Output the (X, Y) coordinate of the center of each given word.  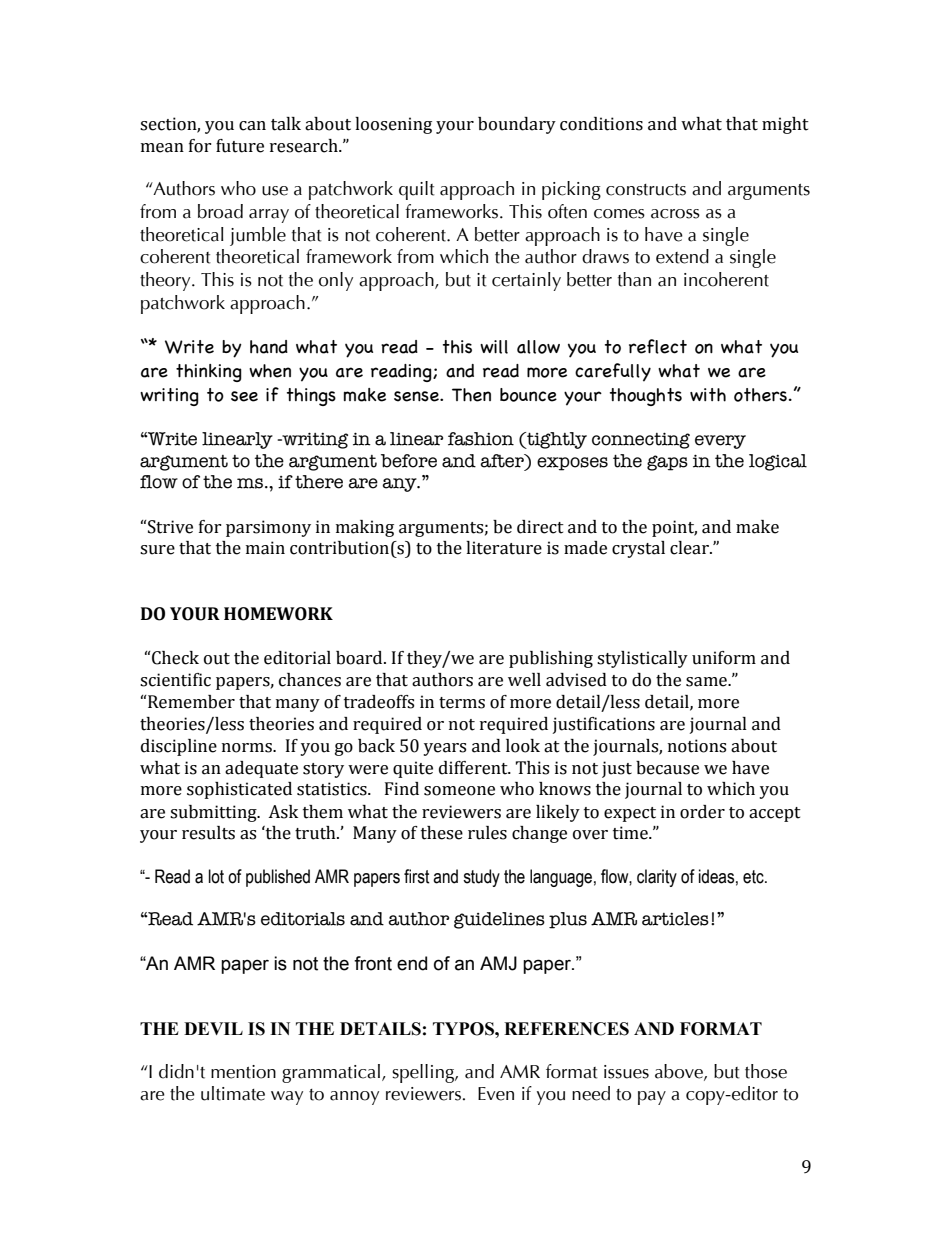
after (503, 461)
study (481, 878)
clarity (657, 878)
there (319, 482)
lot (216, 876)
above (680, 1072)
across (675, 214)
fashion (481, 439)
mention (243, 1072)
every (720, 442)
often (567, 211)
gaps (667, 463)
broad (220, 211)
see (244, 396)
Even (496, 1094)
